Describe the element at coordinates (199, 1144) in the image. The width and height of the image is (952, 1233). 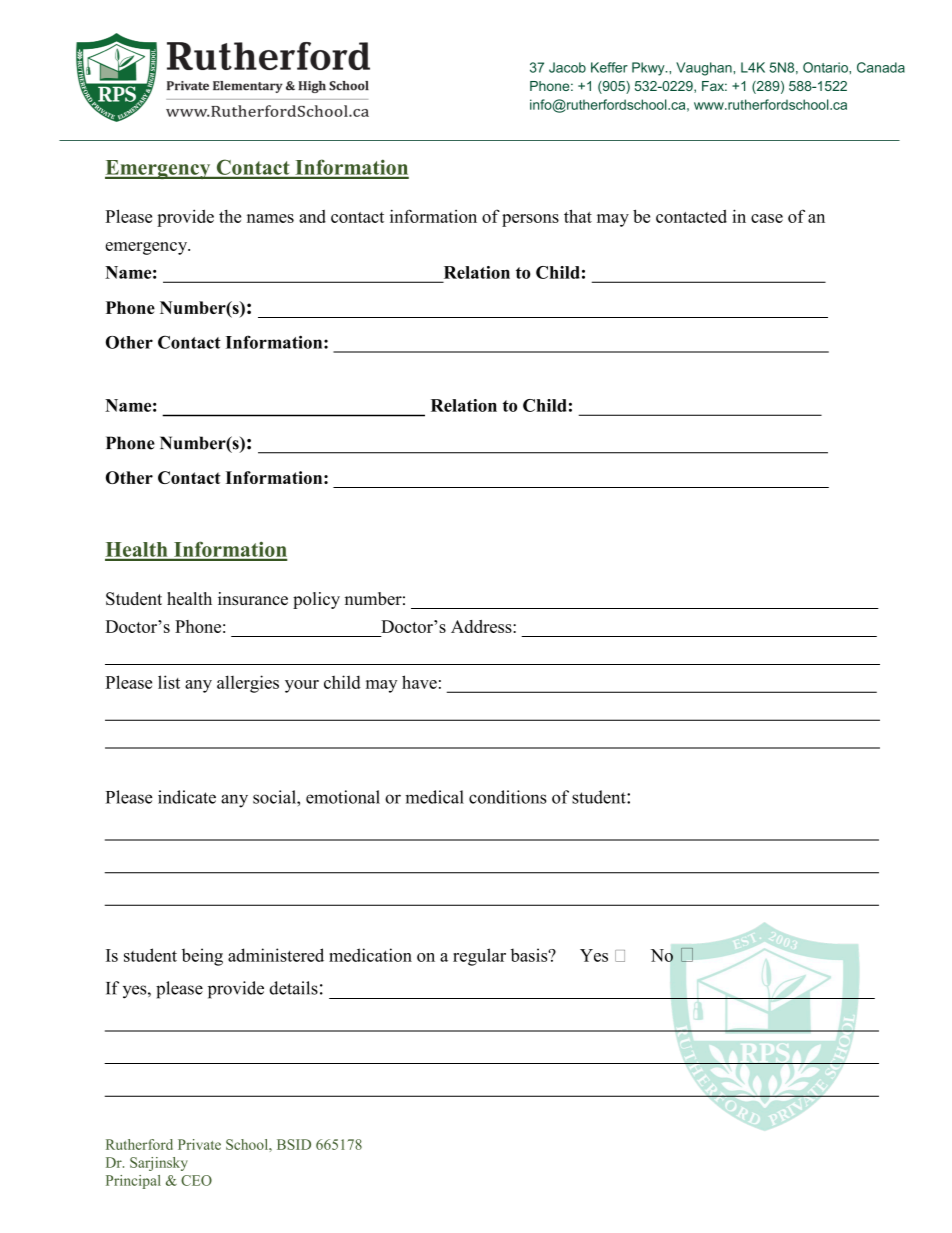
I see `Private` at that location.
